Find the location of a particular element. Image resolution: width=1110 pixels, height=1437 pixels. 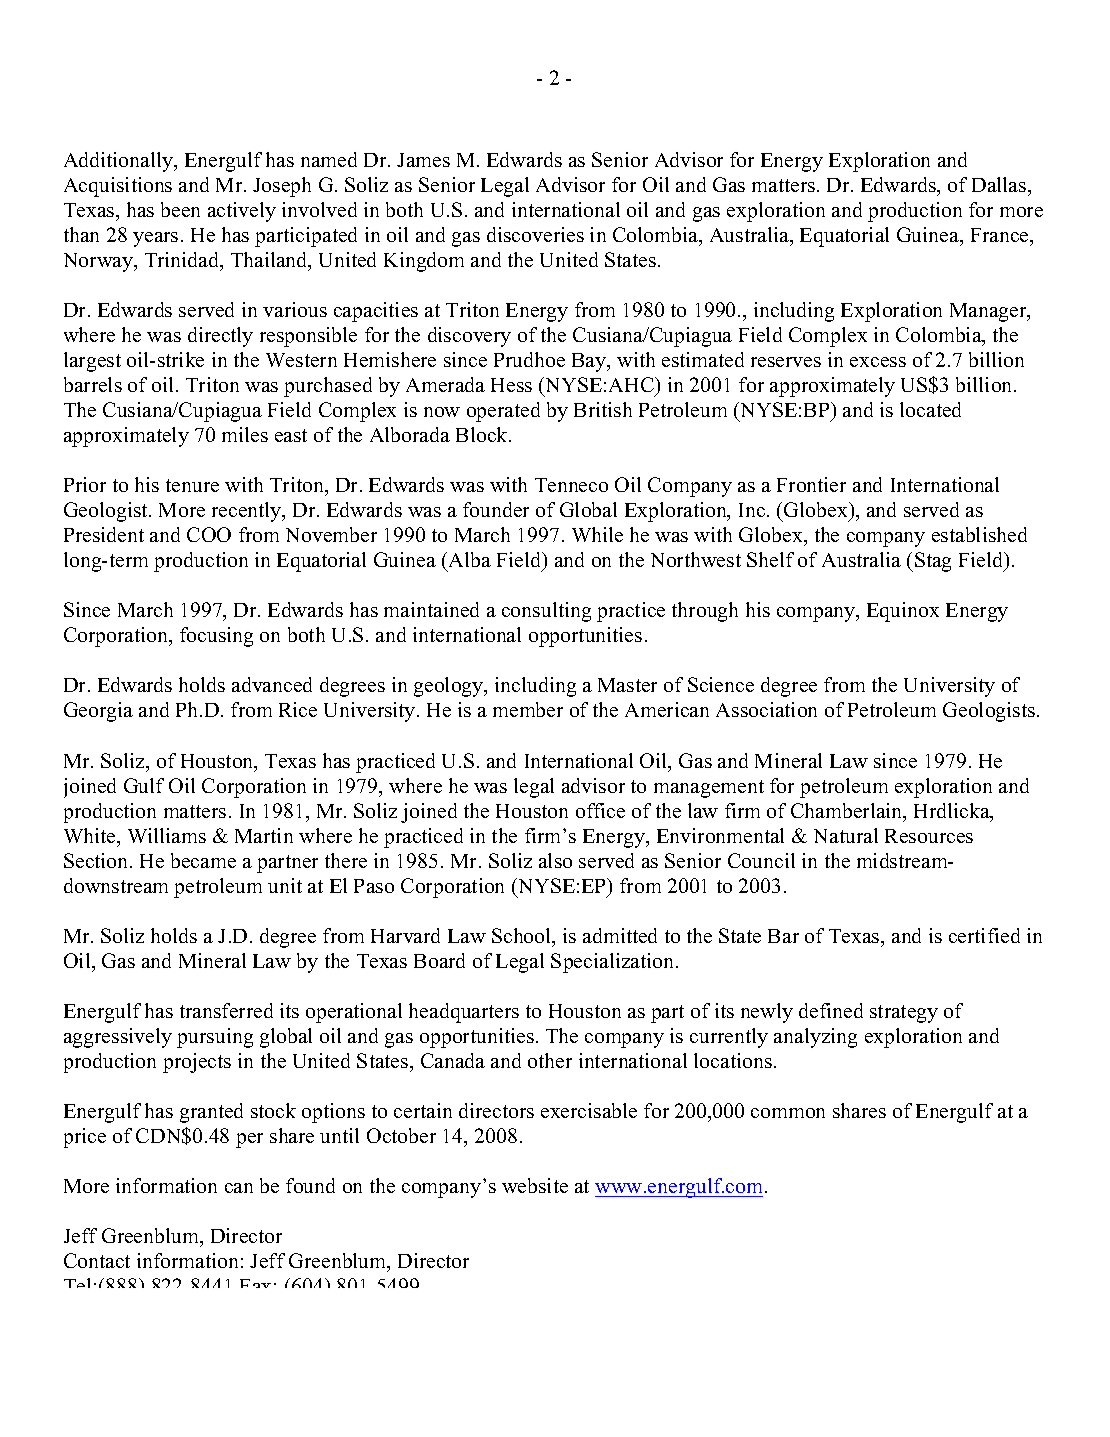

School is located at coordinates (523, 937).
